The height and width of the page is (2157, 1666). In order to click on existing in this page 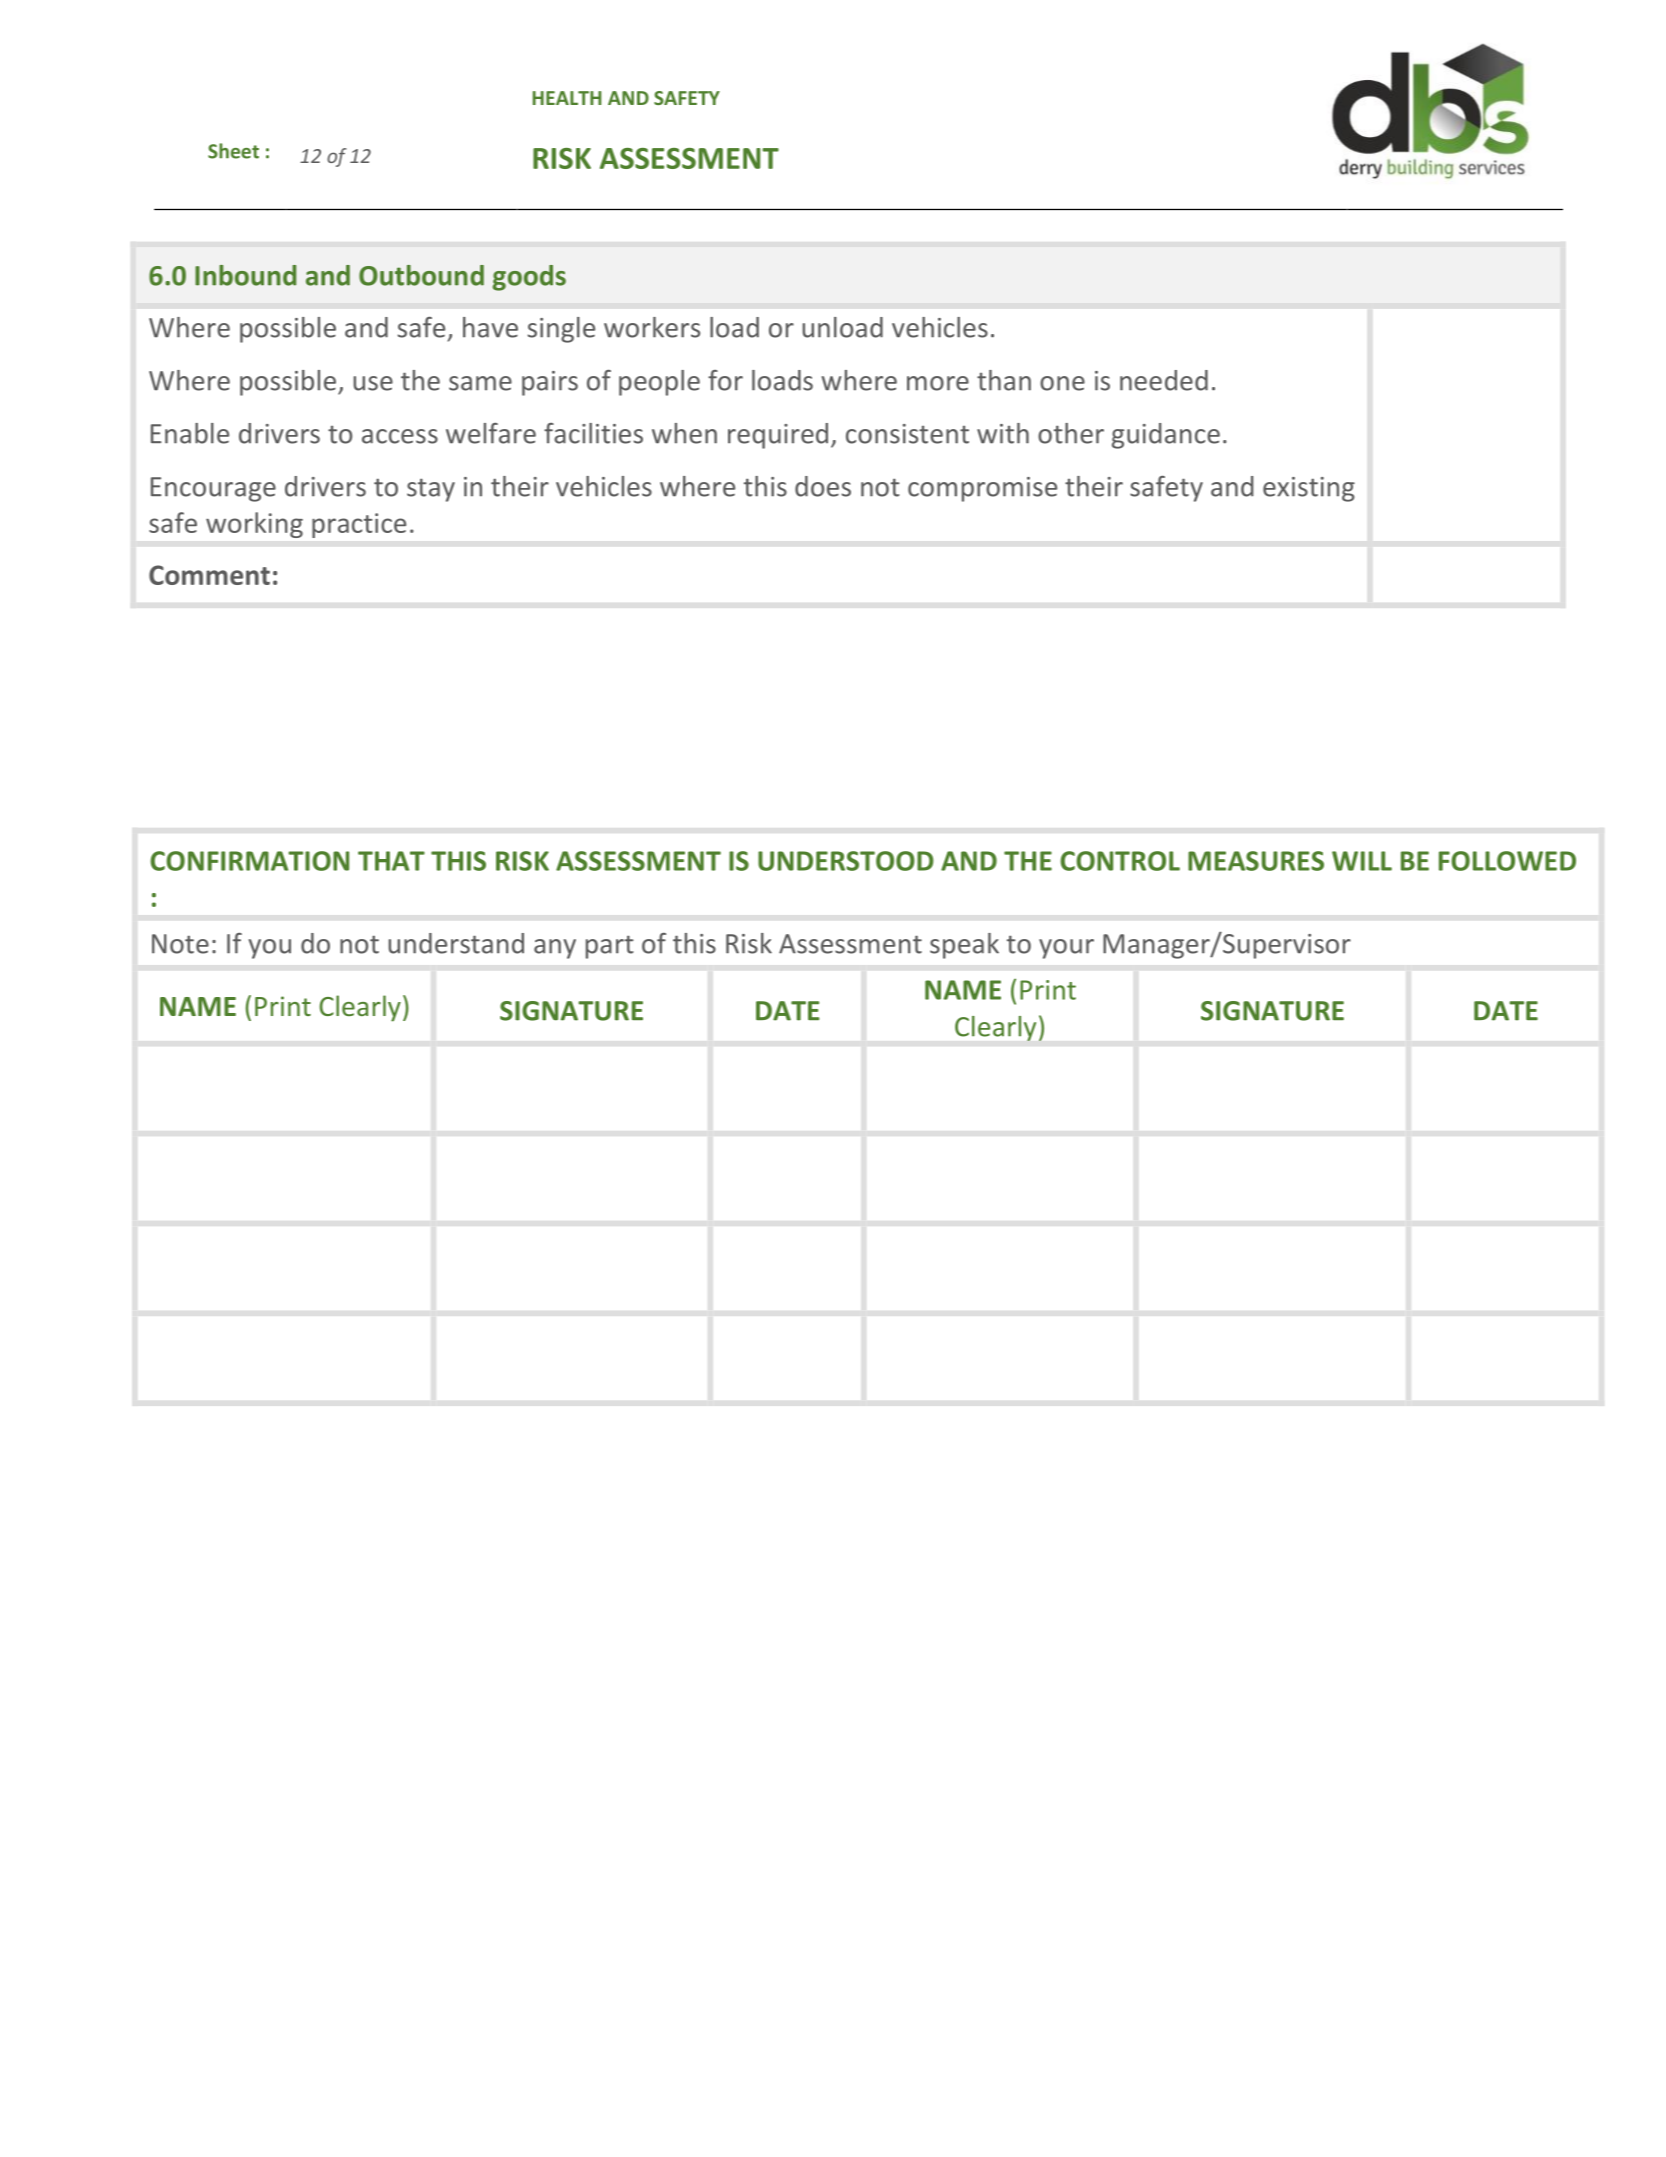, I will do `click(1309, 489)`.
